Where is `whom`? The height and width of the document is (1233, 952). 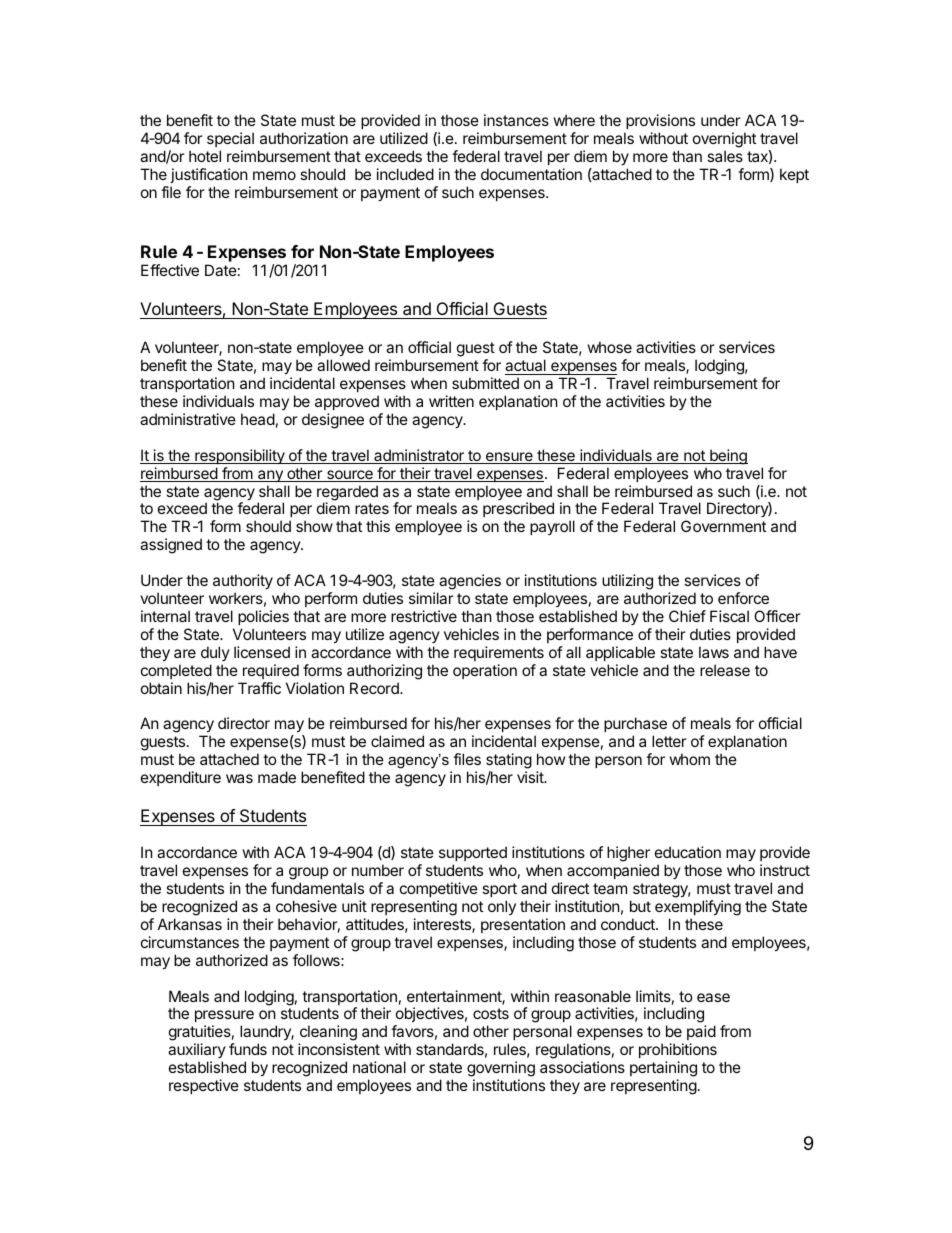 whom is located at coordinates (690, 759).
